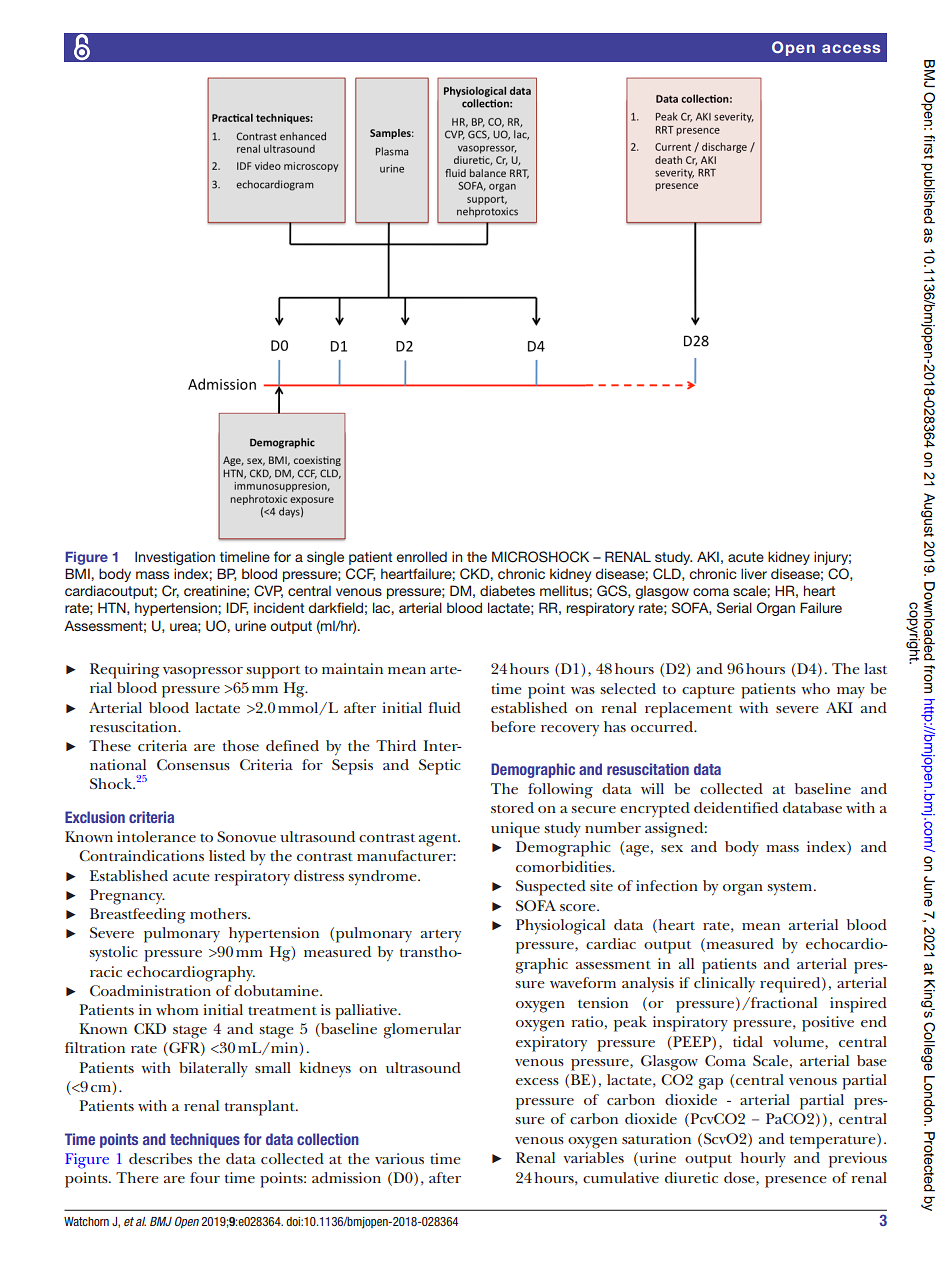 The height and width of the screenshot is (1270, 952). What do you see at coordinates (156, 836) in the screenshot?
I see `intolerance` at bounding box center [156, 836].
